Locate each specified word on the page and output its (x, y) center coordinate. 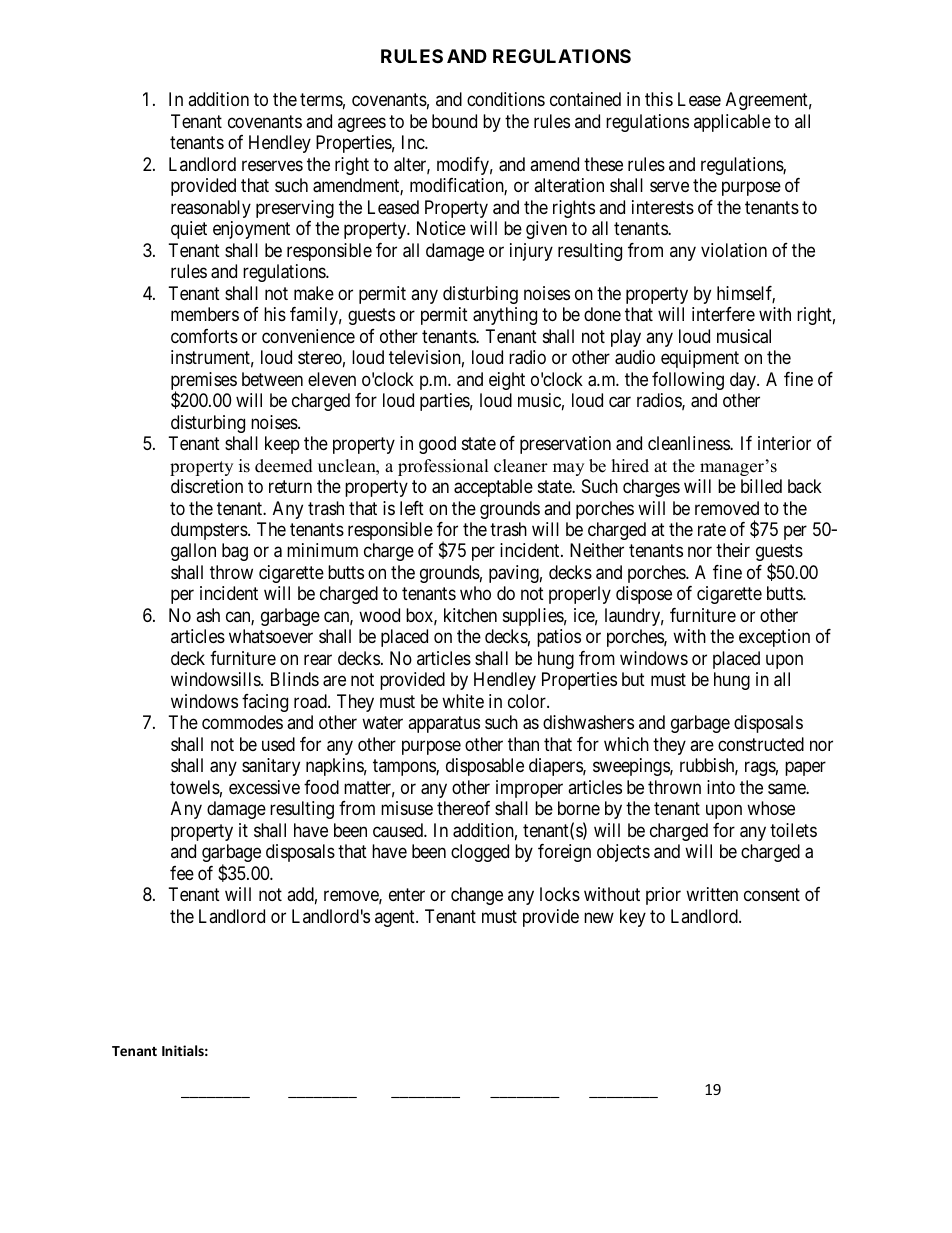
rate (712, 529)
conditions (506, 99)
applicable (732, 123)
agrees (362, 124)
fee (182, 873)
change (477, 896)
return (290, 486)
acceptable (493, 488)
